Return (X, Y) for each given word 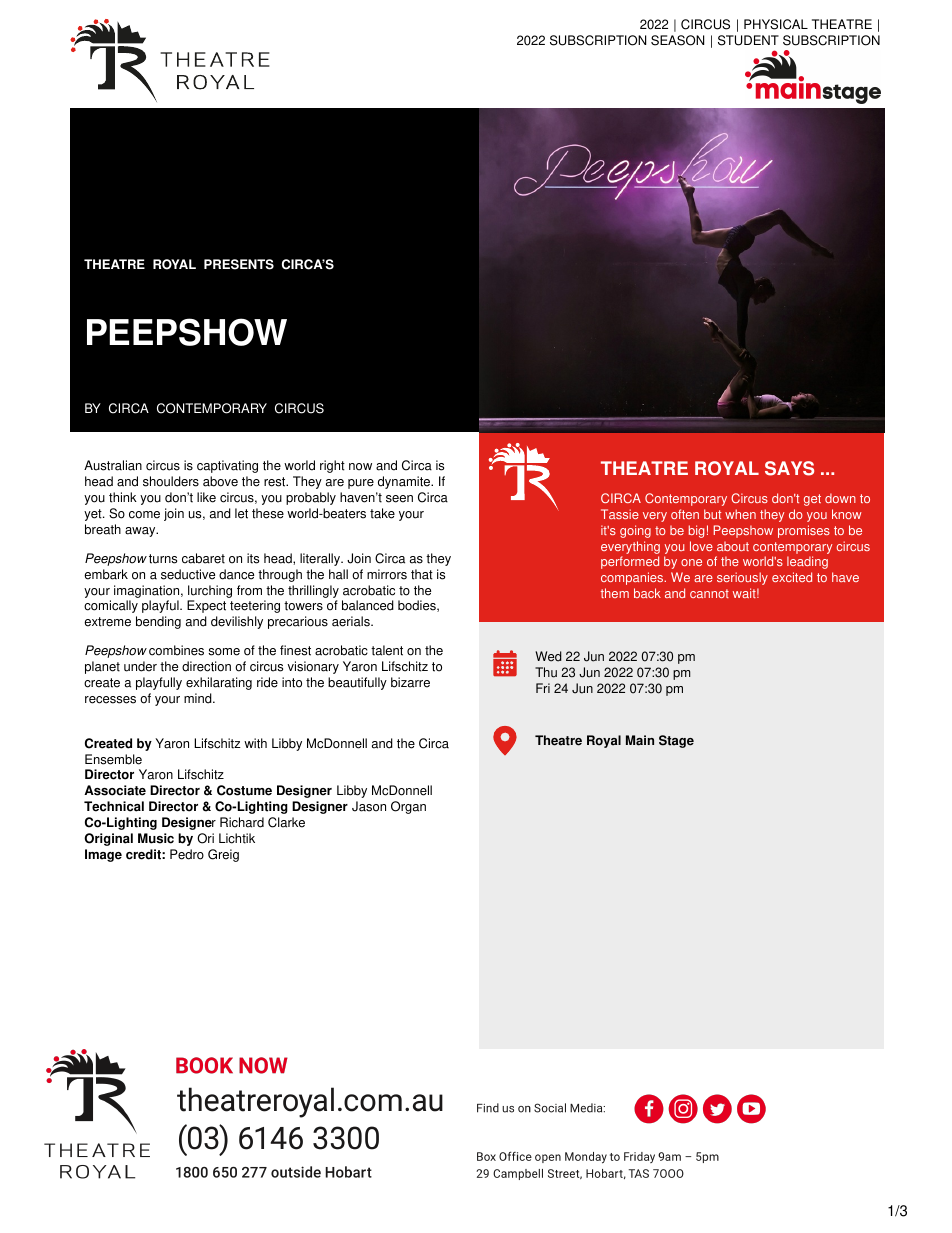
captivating (227, 466)
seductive (188, 574)
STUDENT (748, 40)
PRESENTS (239, 264)
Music (156, 838)
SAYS (789, 468)
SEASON (677, 40)
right (332, 466)
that (422, 574)
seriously (742, 578)
